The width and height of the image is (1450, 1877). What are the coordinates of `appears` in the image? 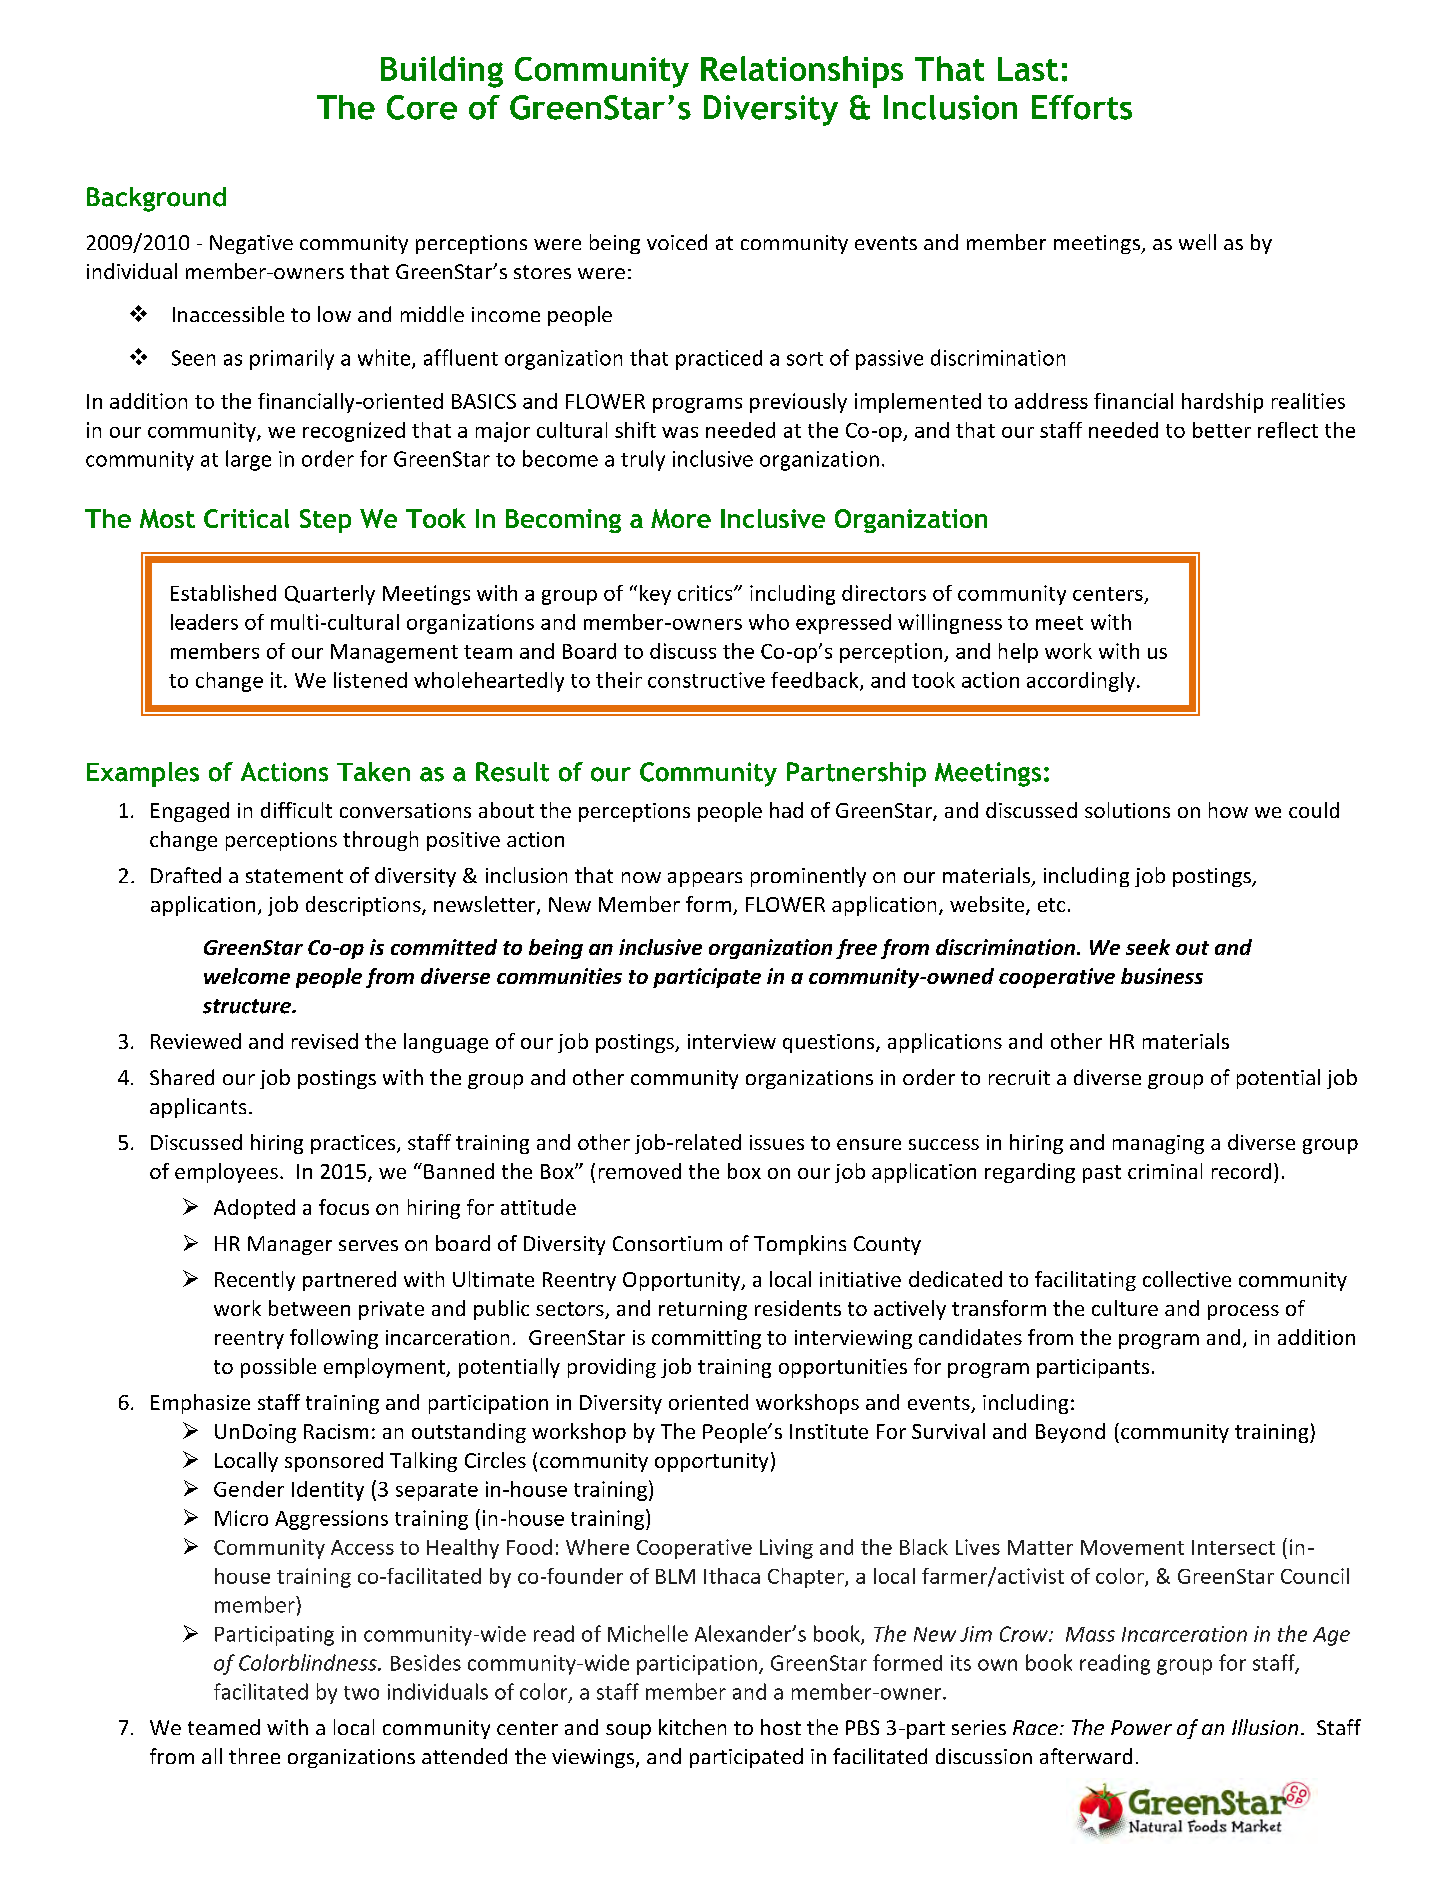 It's located at (705, 879).
